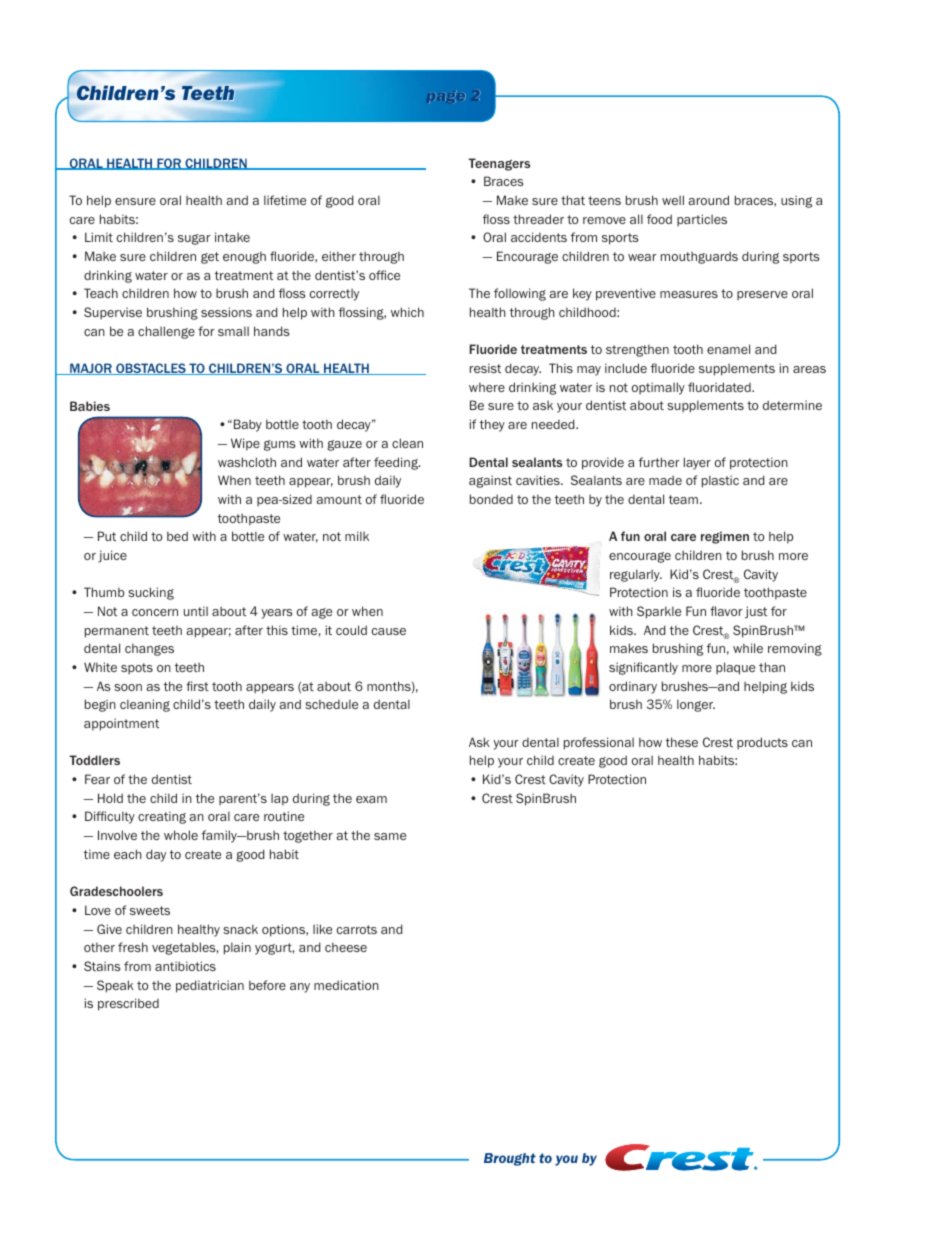 The width and height of the screenshot is (952, 1233). Describe the element at coordinates (447, 97) in the screenshot. I see `page` at that location.
